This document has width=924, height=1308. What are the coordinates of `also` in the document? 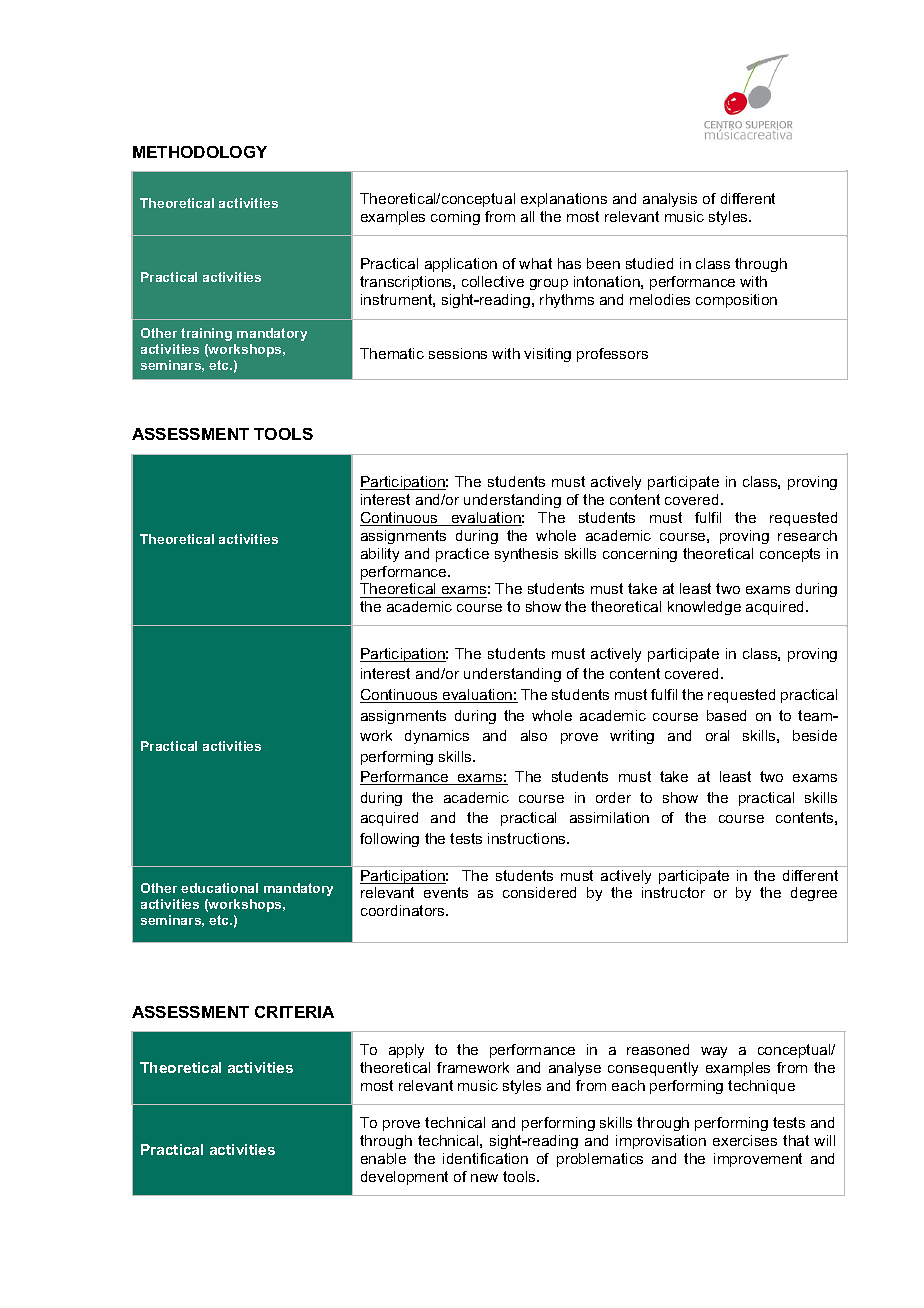 It's located at (534, 735).
